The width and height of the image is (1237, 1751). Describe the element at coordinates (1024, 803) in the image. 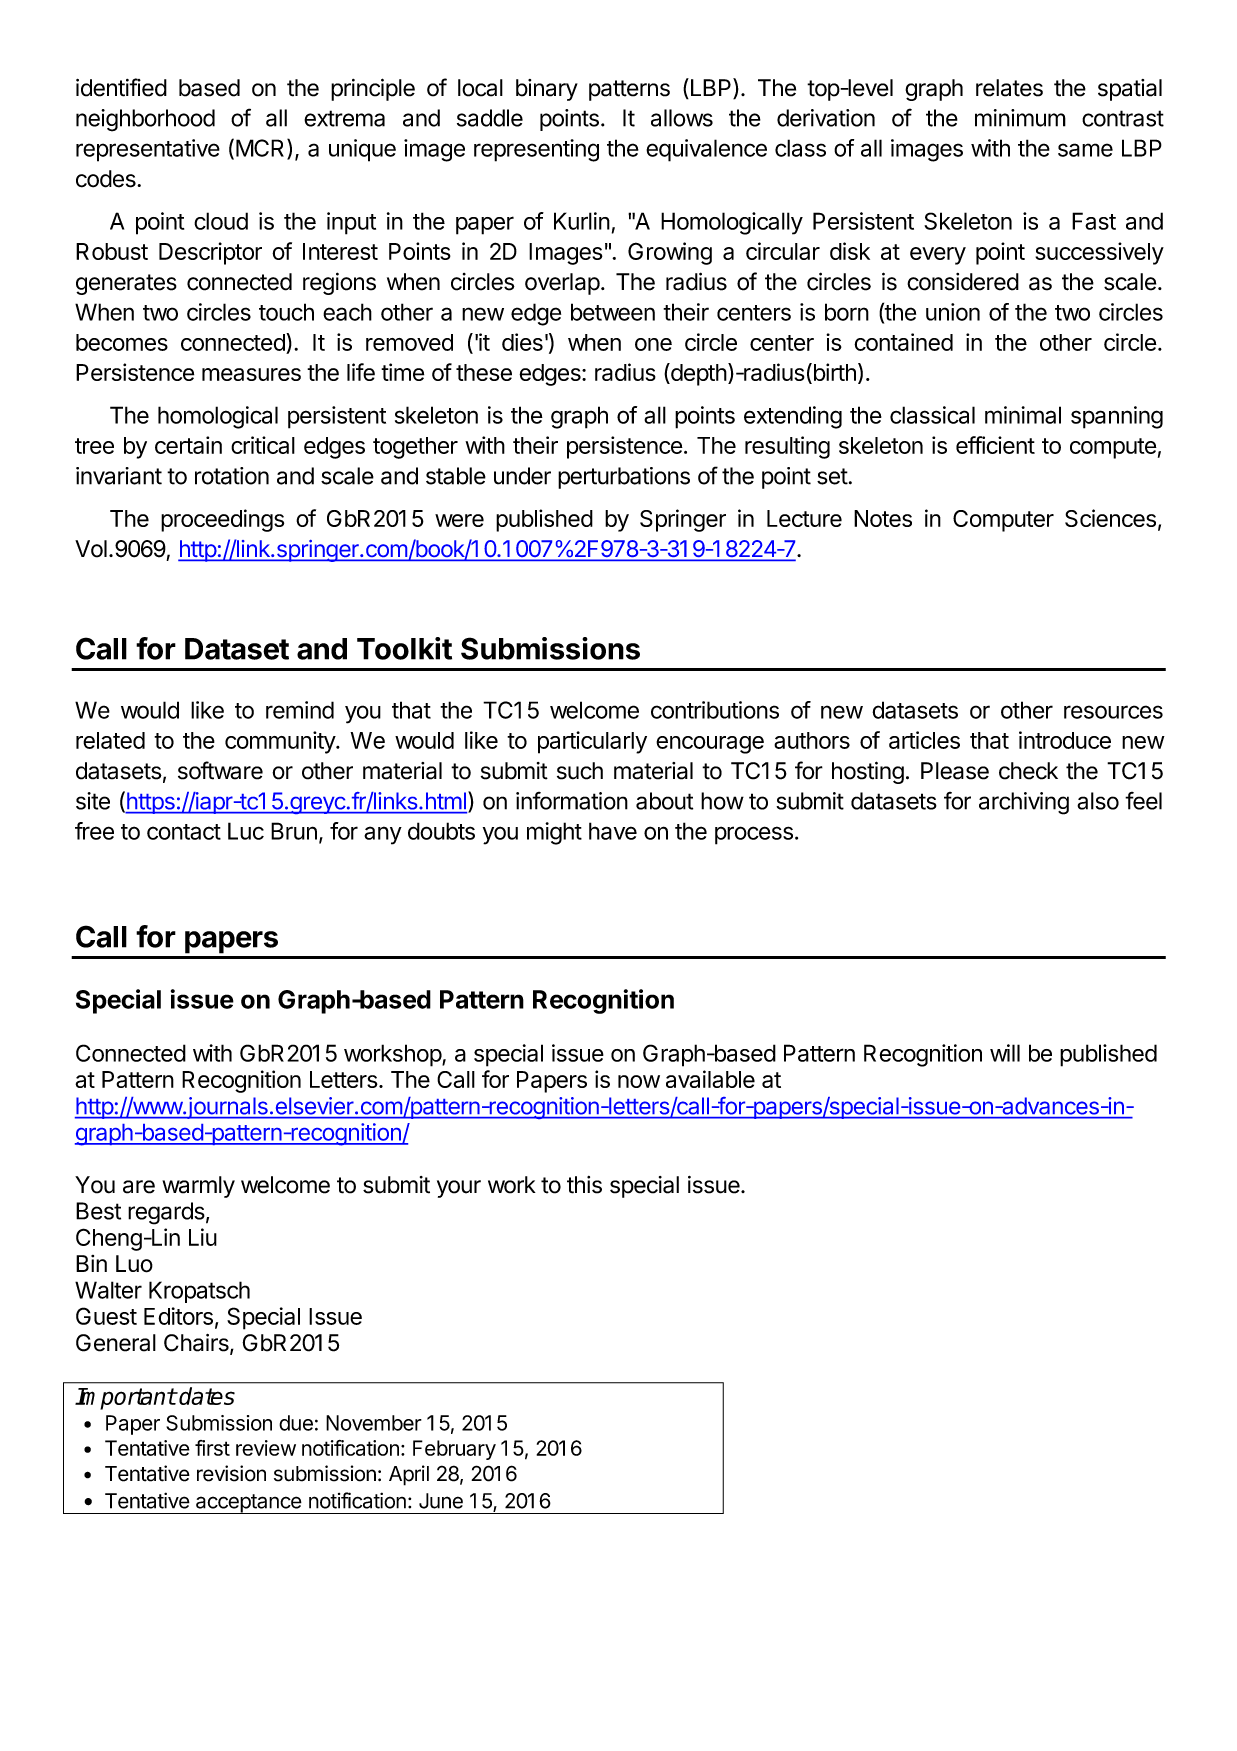

I see `archiving` at that location.
